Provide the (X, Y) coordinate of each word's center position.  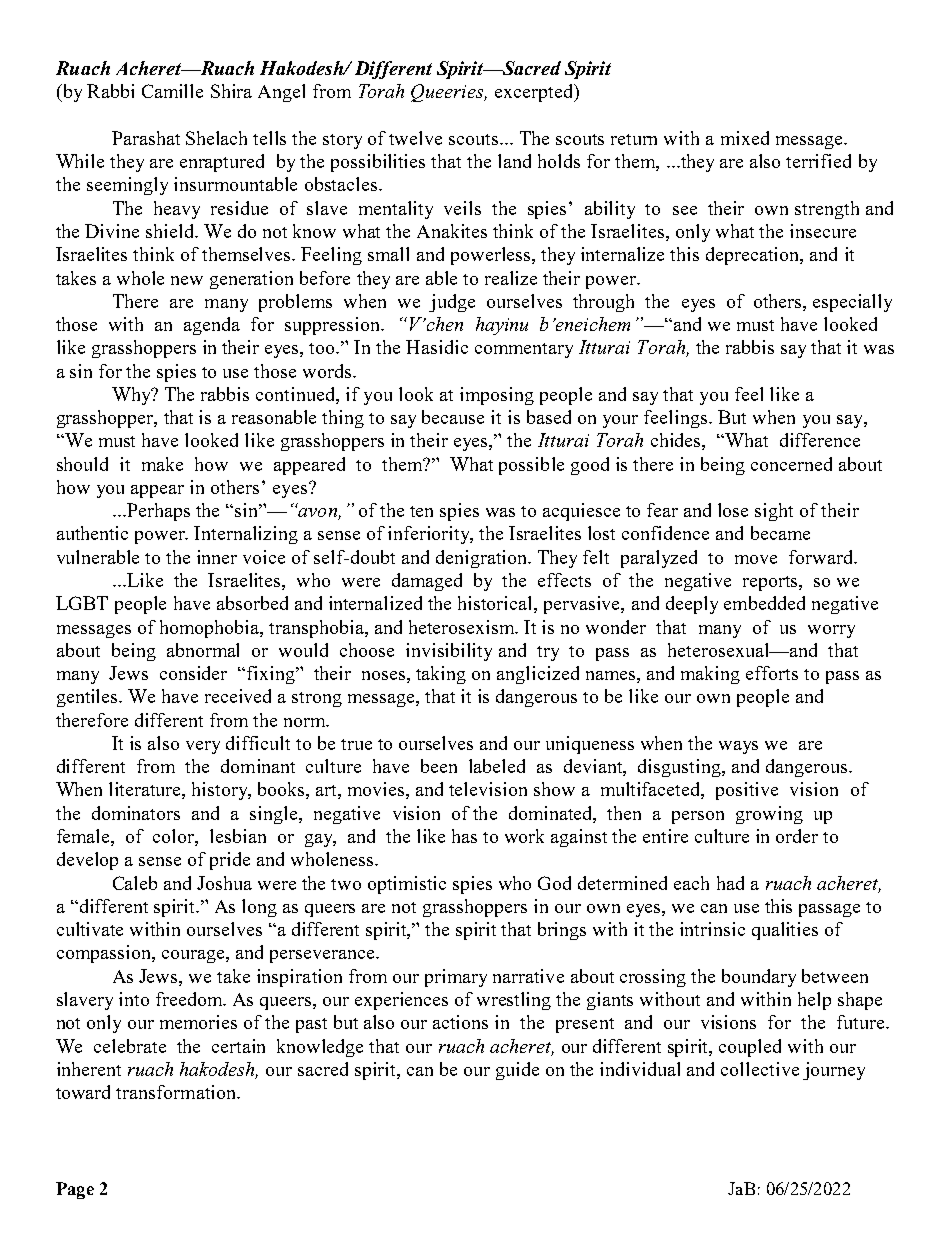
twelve (415, 138)
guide (517, 1071)
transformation (177, 1092)
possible (531, 466)
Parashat (146, 138)
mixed (745, 138)
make (162, 464)
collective (760, 1069)
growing (769, 815)
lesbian (238, 836)
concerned (791, 464)
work (524, 836)
